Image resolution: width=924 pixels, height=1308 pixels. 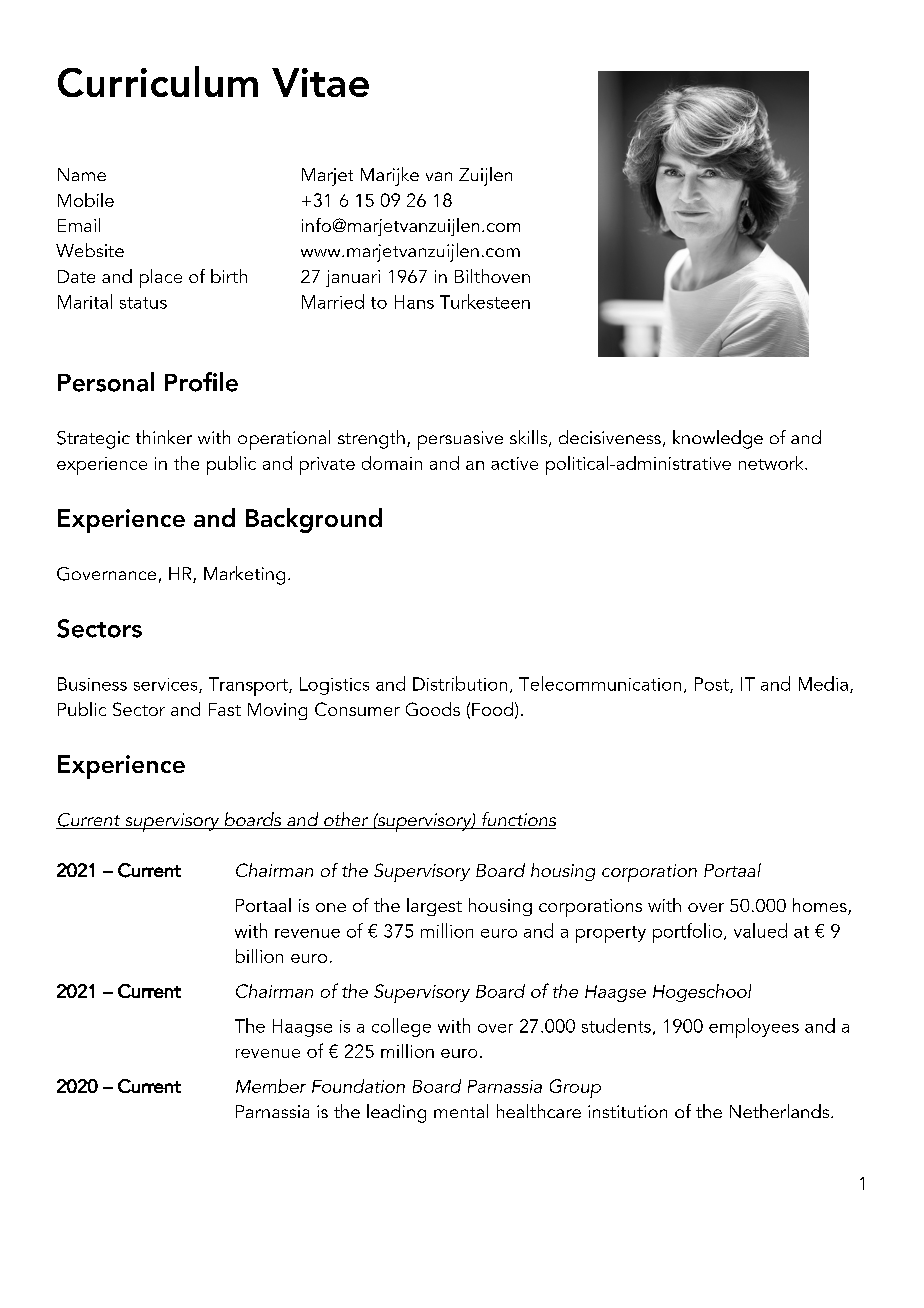 What do you see at coordinates (414, 302) in the screenshot?
I see `Hans` at bounding box center [414, 302].
